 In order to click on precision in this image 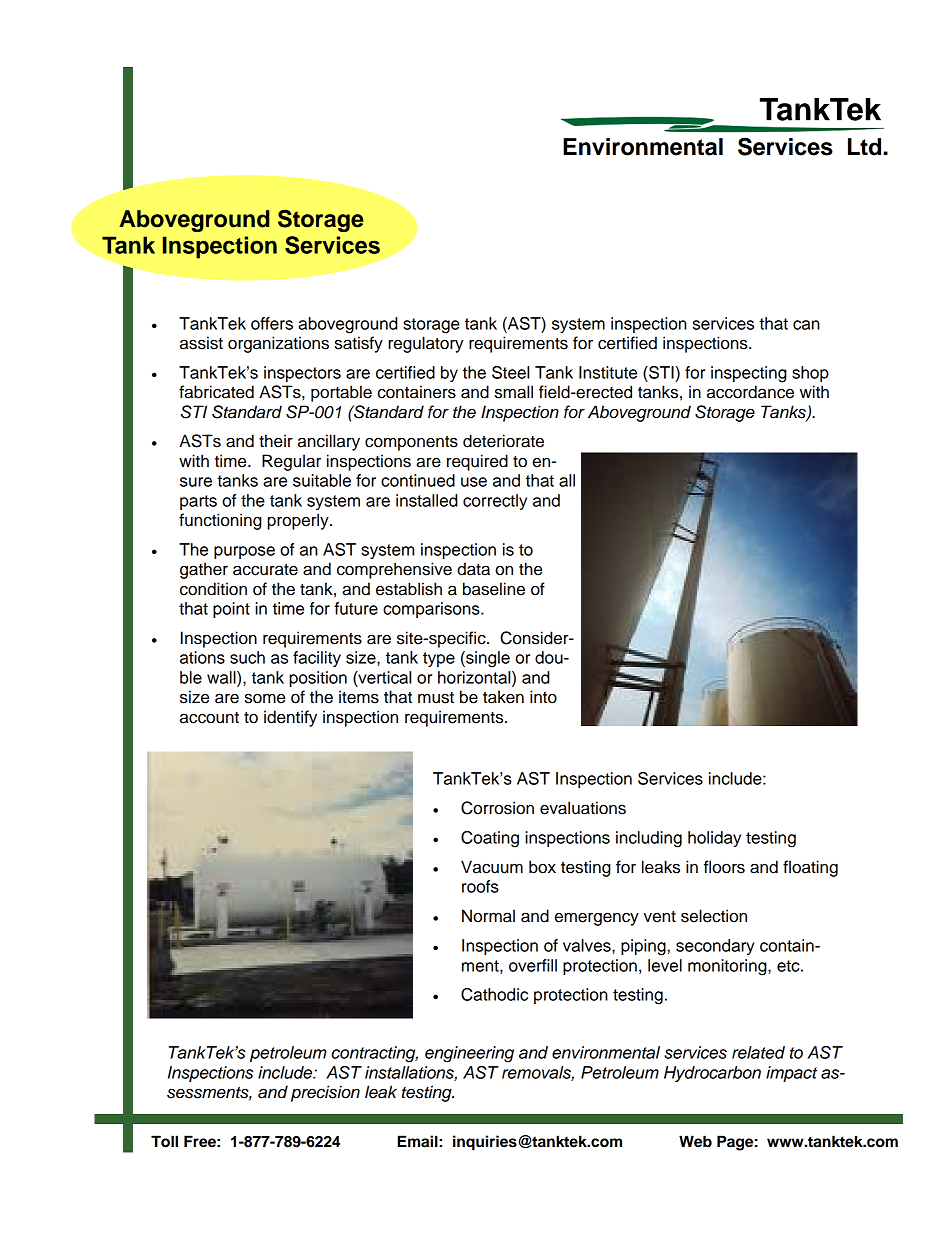, I will do `click(325, 1093)`.
